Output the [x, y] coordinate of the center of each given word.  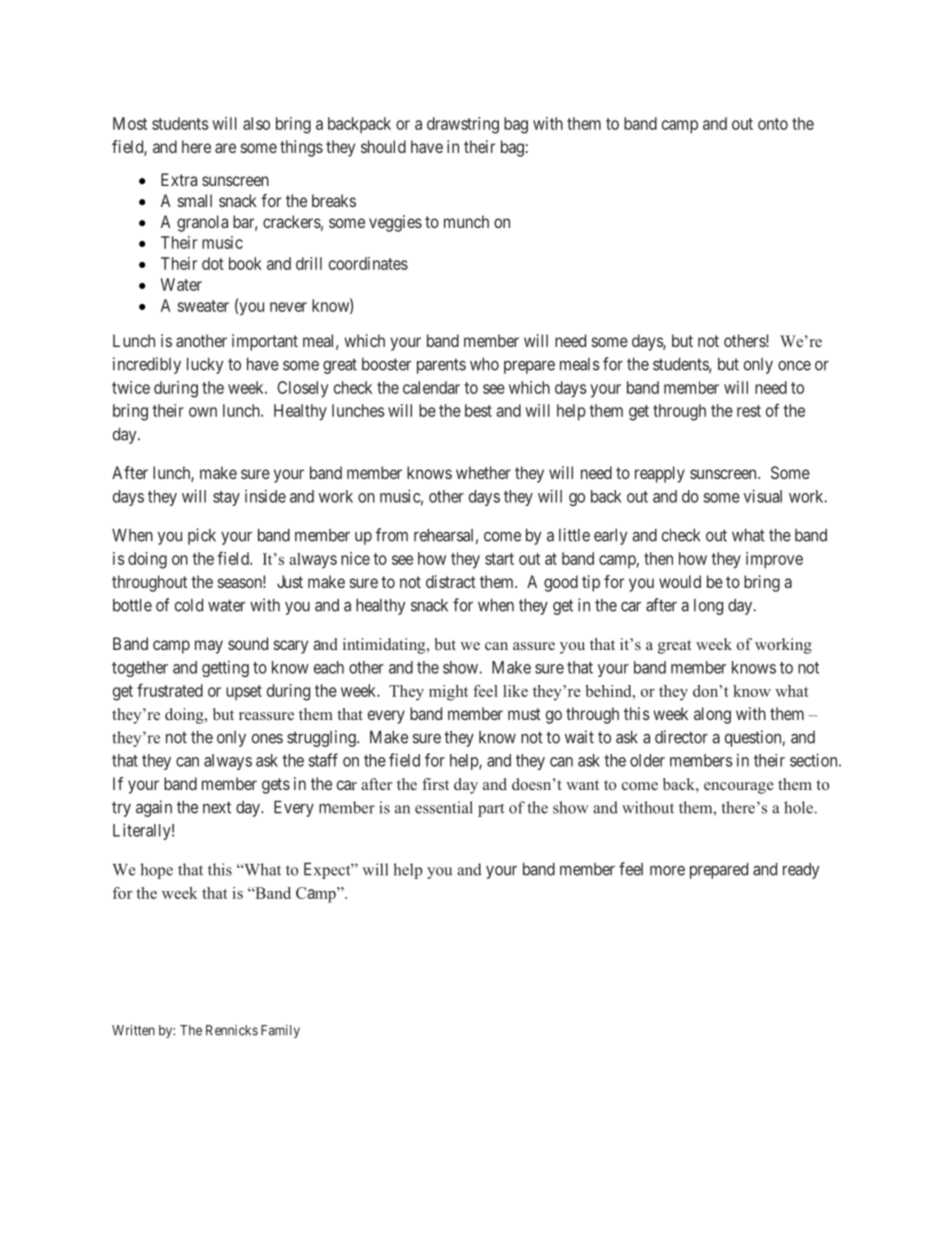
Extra [179, 179]
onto [773, 124]
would [680, 581]
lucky [205, 365]
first [435, 784]
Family [280, 1031]
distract [451, 581]
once [794, 366]
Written [133, 1030]
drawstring [463, 125]
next [217, 807]
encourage [739, 788]
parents [441, 366]
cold [189, 605]
